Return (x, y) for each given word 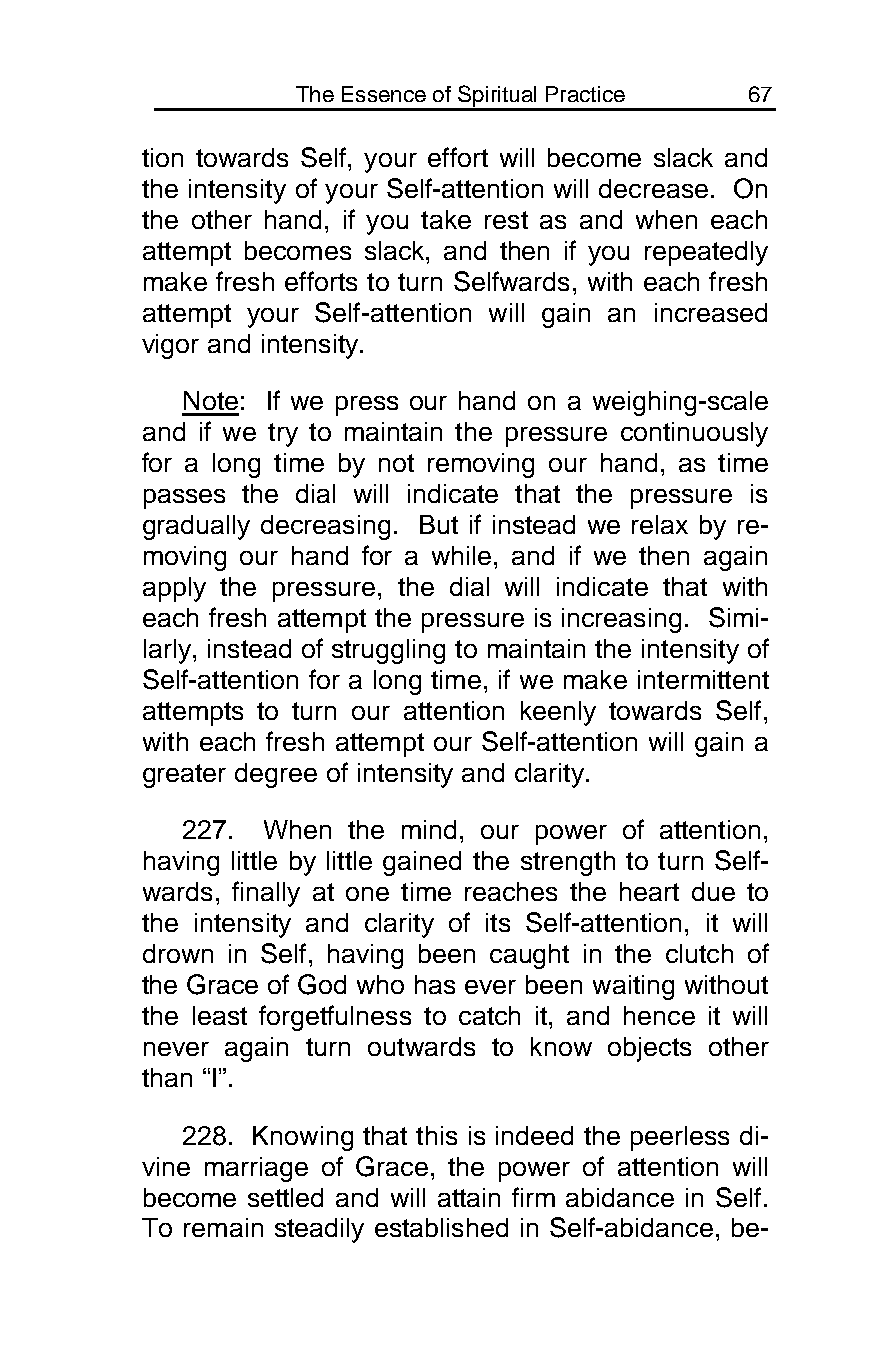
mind (429, 829)
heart (649, 891)
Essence (384, 94)
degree (276, 775)
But (439, 524)
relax (660, 524)
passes (184, 499)
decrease (653, 188)
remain (223, 1227)
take (446, 219)
